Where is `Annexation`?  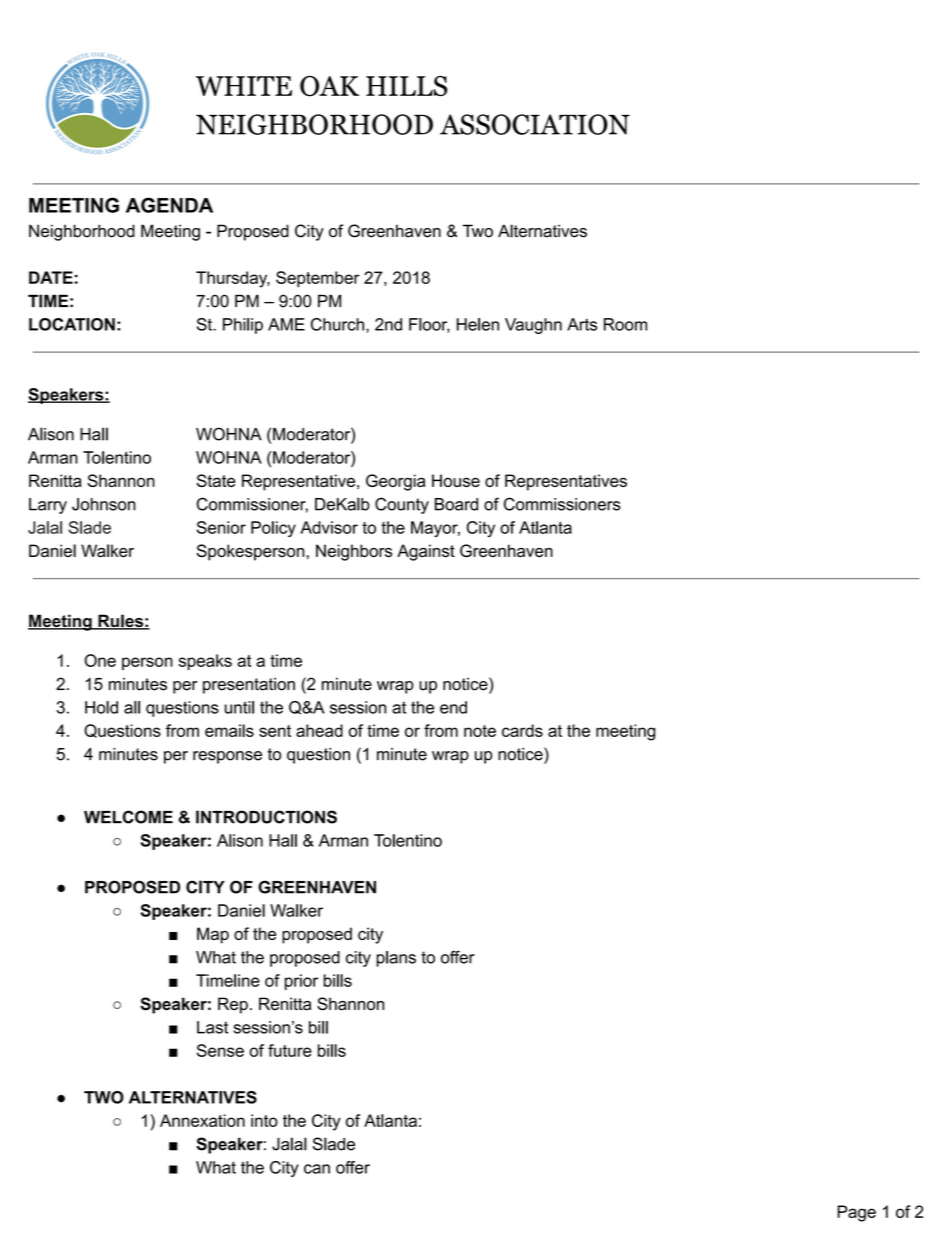 Annexation is located at coordinates (202, 1120).
